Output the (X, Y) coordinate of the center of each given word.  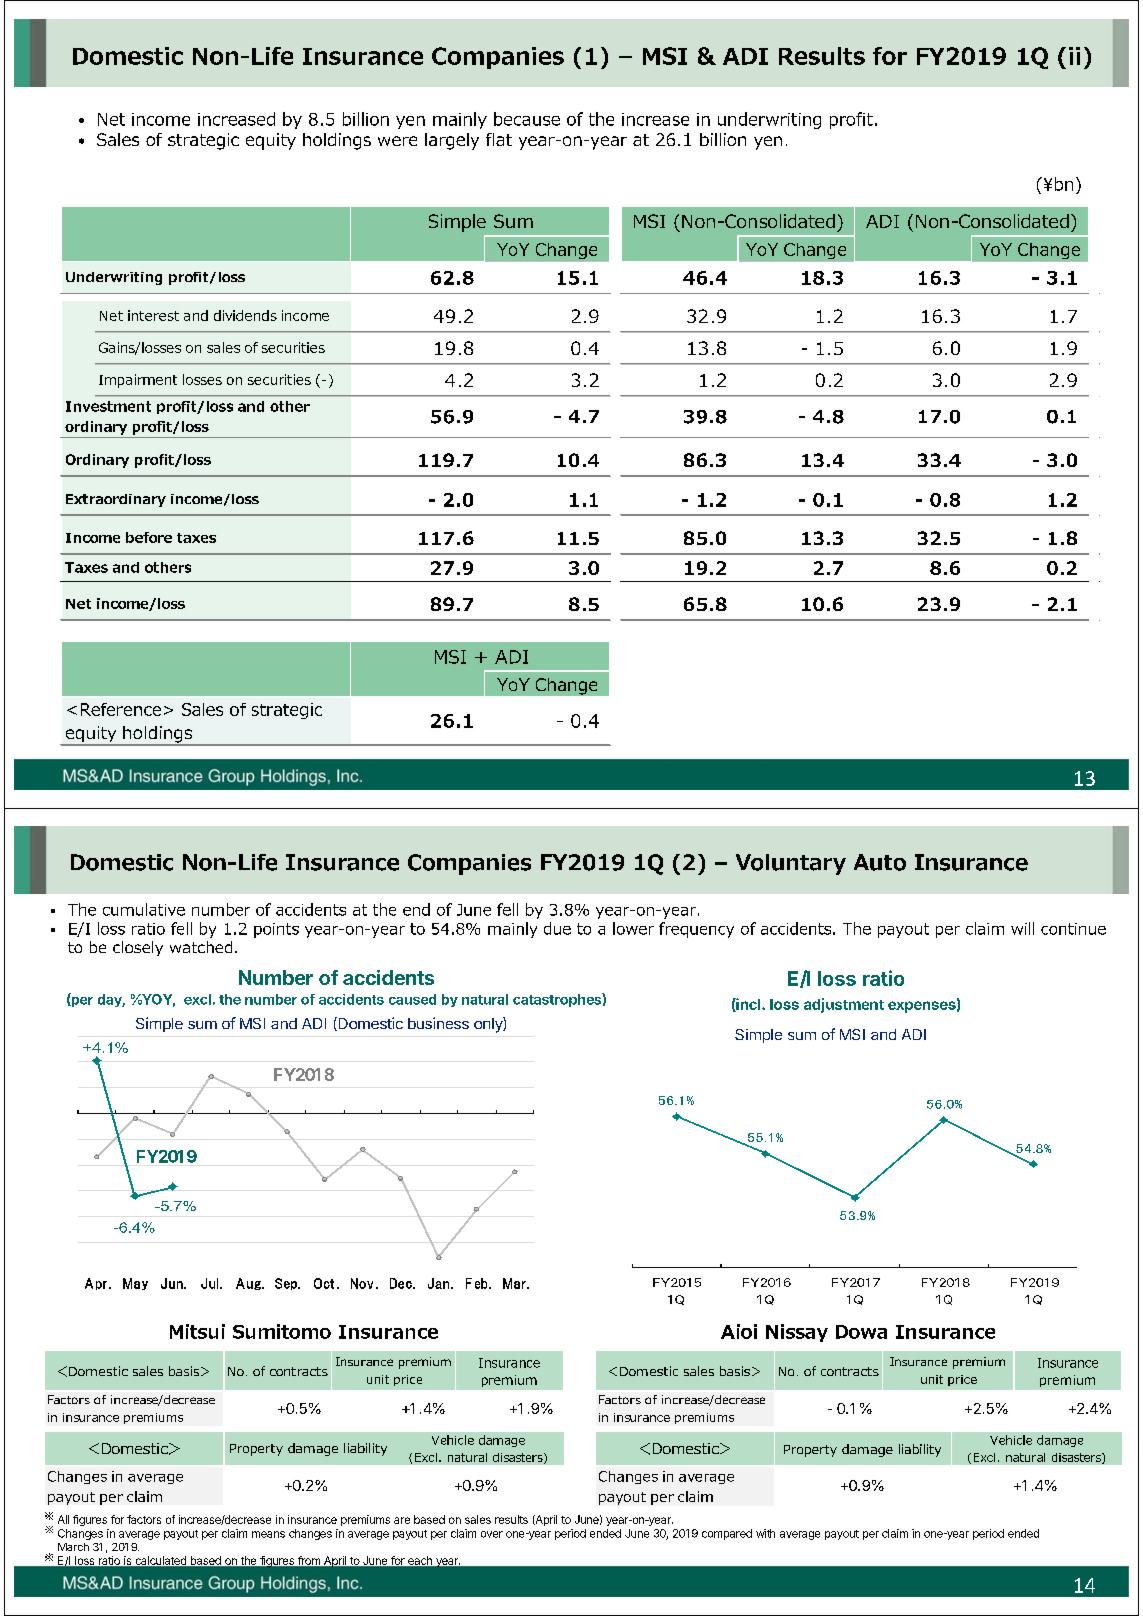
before (149, 537)
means (268, 1534)
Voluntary (791, 864)
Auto (880, 862)
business (438, 1023)
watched (201, 947)
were (397, 141)
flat (499, 139)
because (527, 119)
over (492, 1534)
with (765, 1533)
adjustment (844, 1005)
